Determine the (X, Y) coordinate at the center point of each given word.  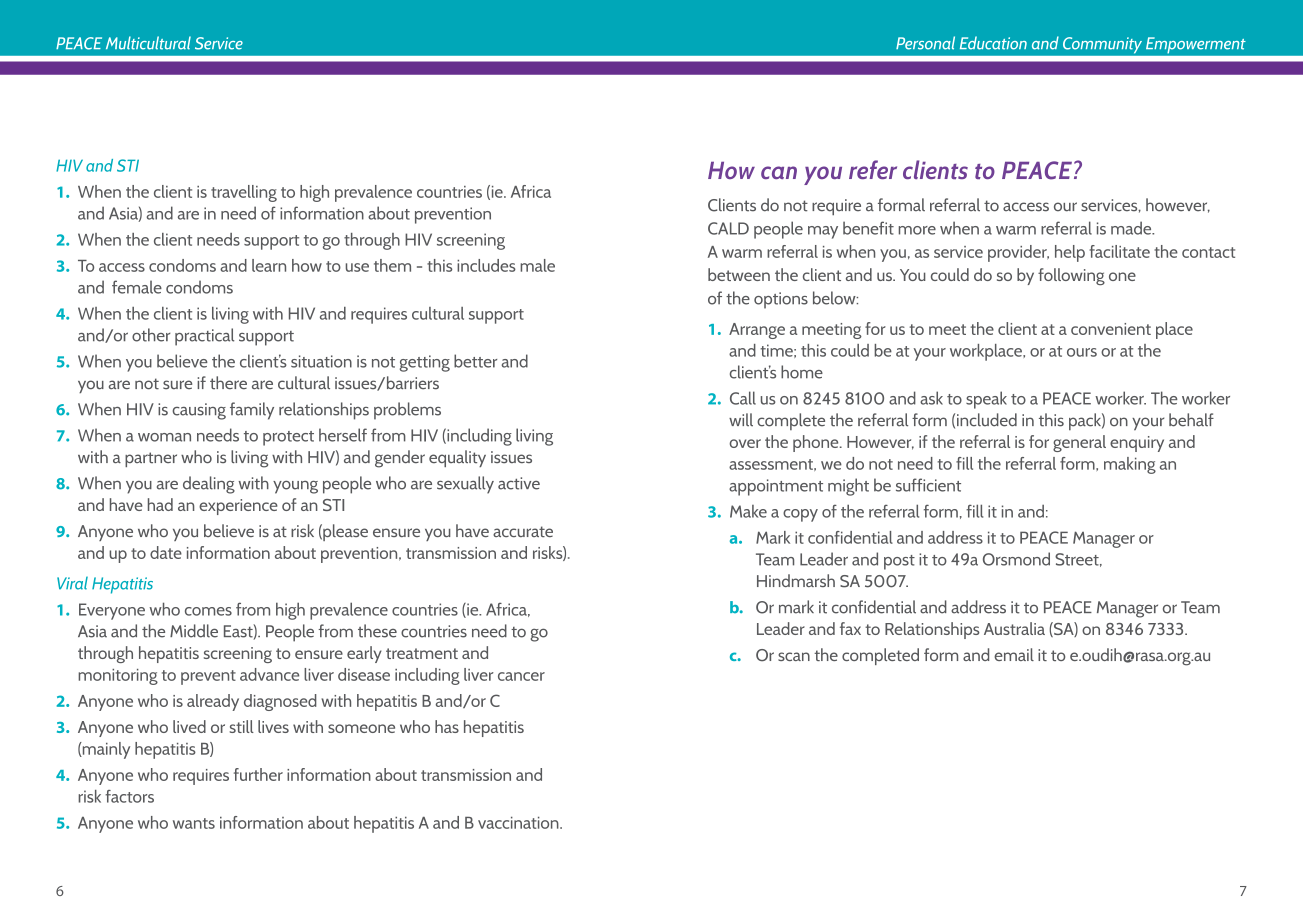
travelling (244, 193)
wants (194, 823)
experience (238, 507)
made (1132, 228)
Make (748, 511)
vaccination (519, 823)
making (1130, 465)
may (823, 232)
